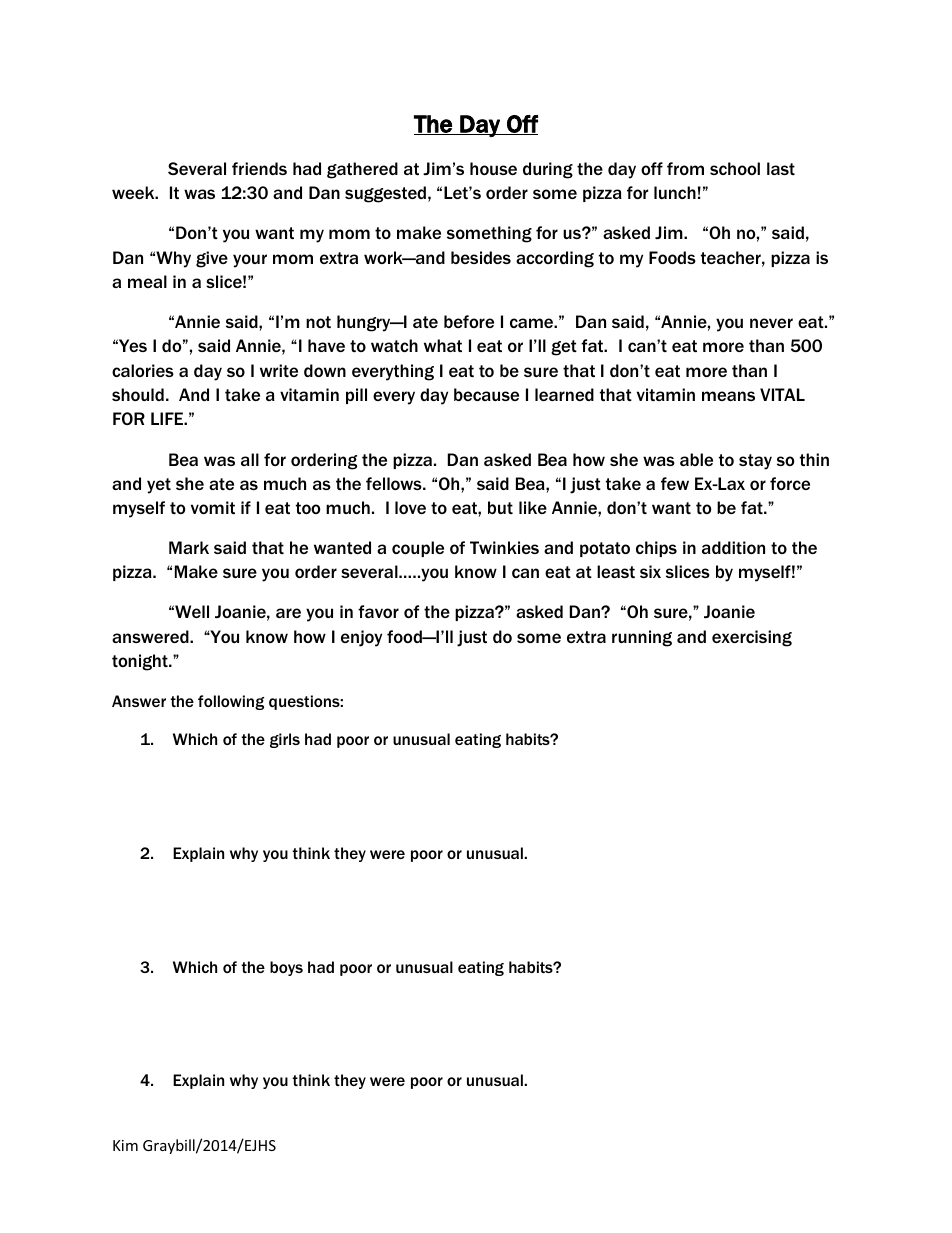 The image size is (952, 1233). Describe the element at coordinates (493, 168) in the screenshot. I see `house` at that location.
